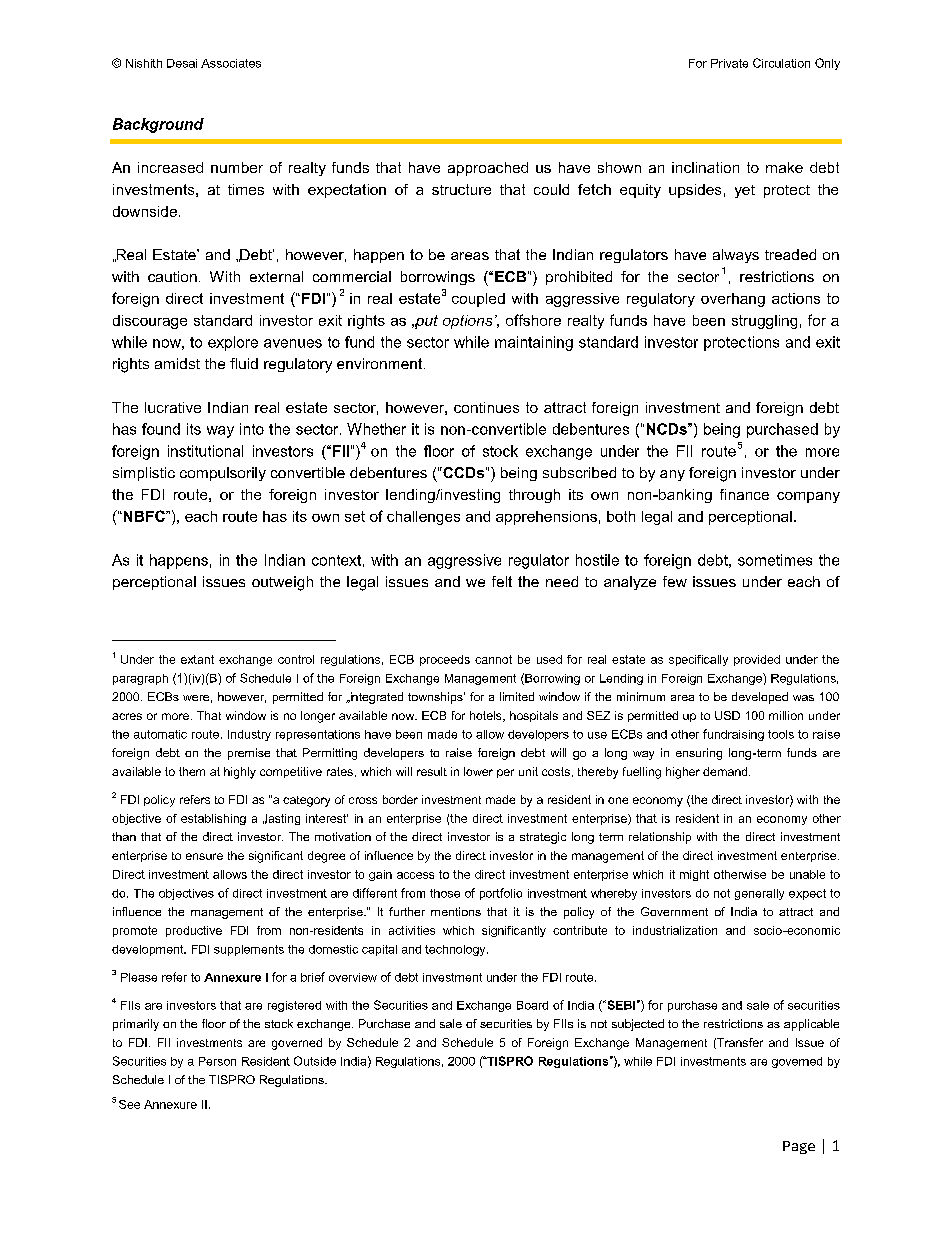 The image size is (952, 1233). I want to click on Person, so click(217, 1061).
